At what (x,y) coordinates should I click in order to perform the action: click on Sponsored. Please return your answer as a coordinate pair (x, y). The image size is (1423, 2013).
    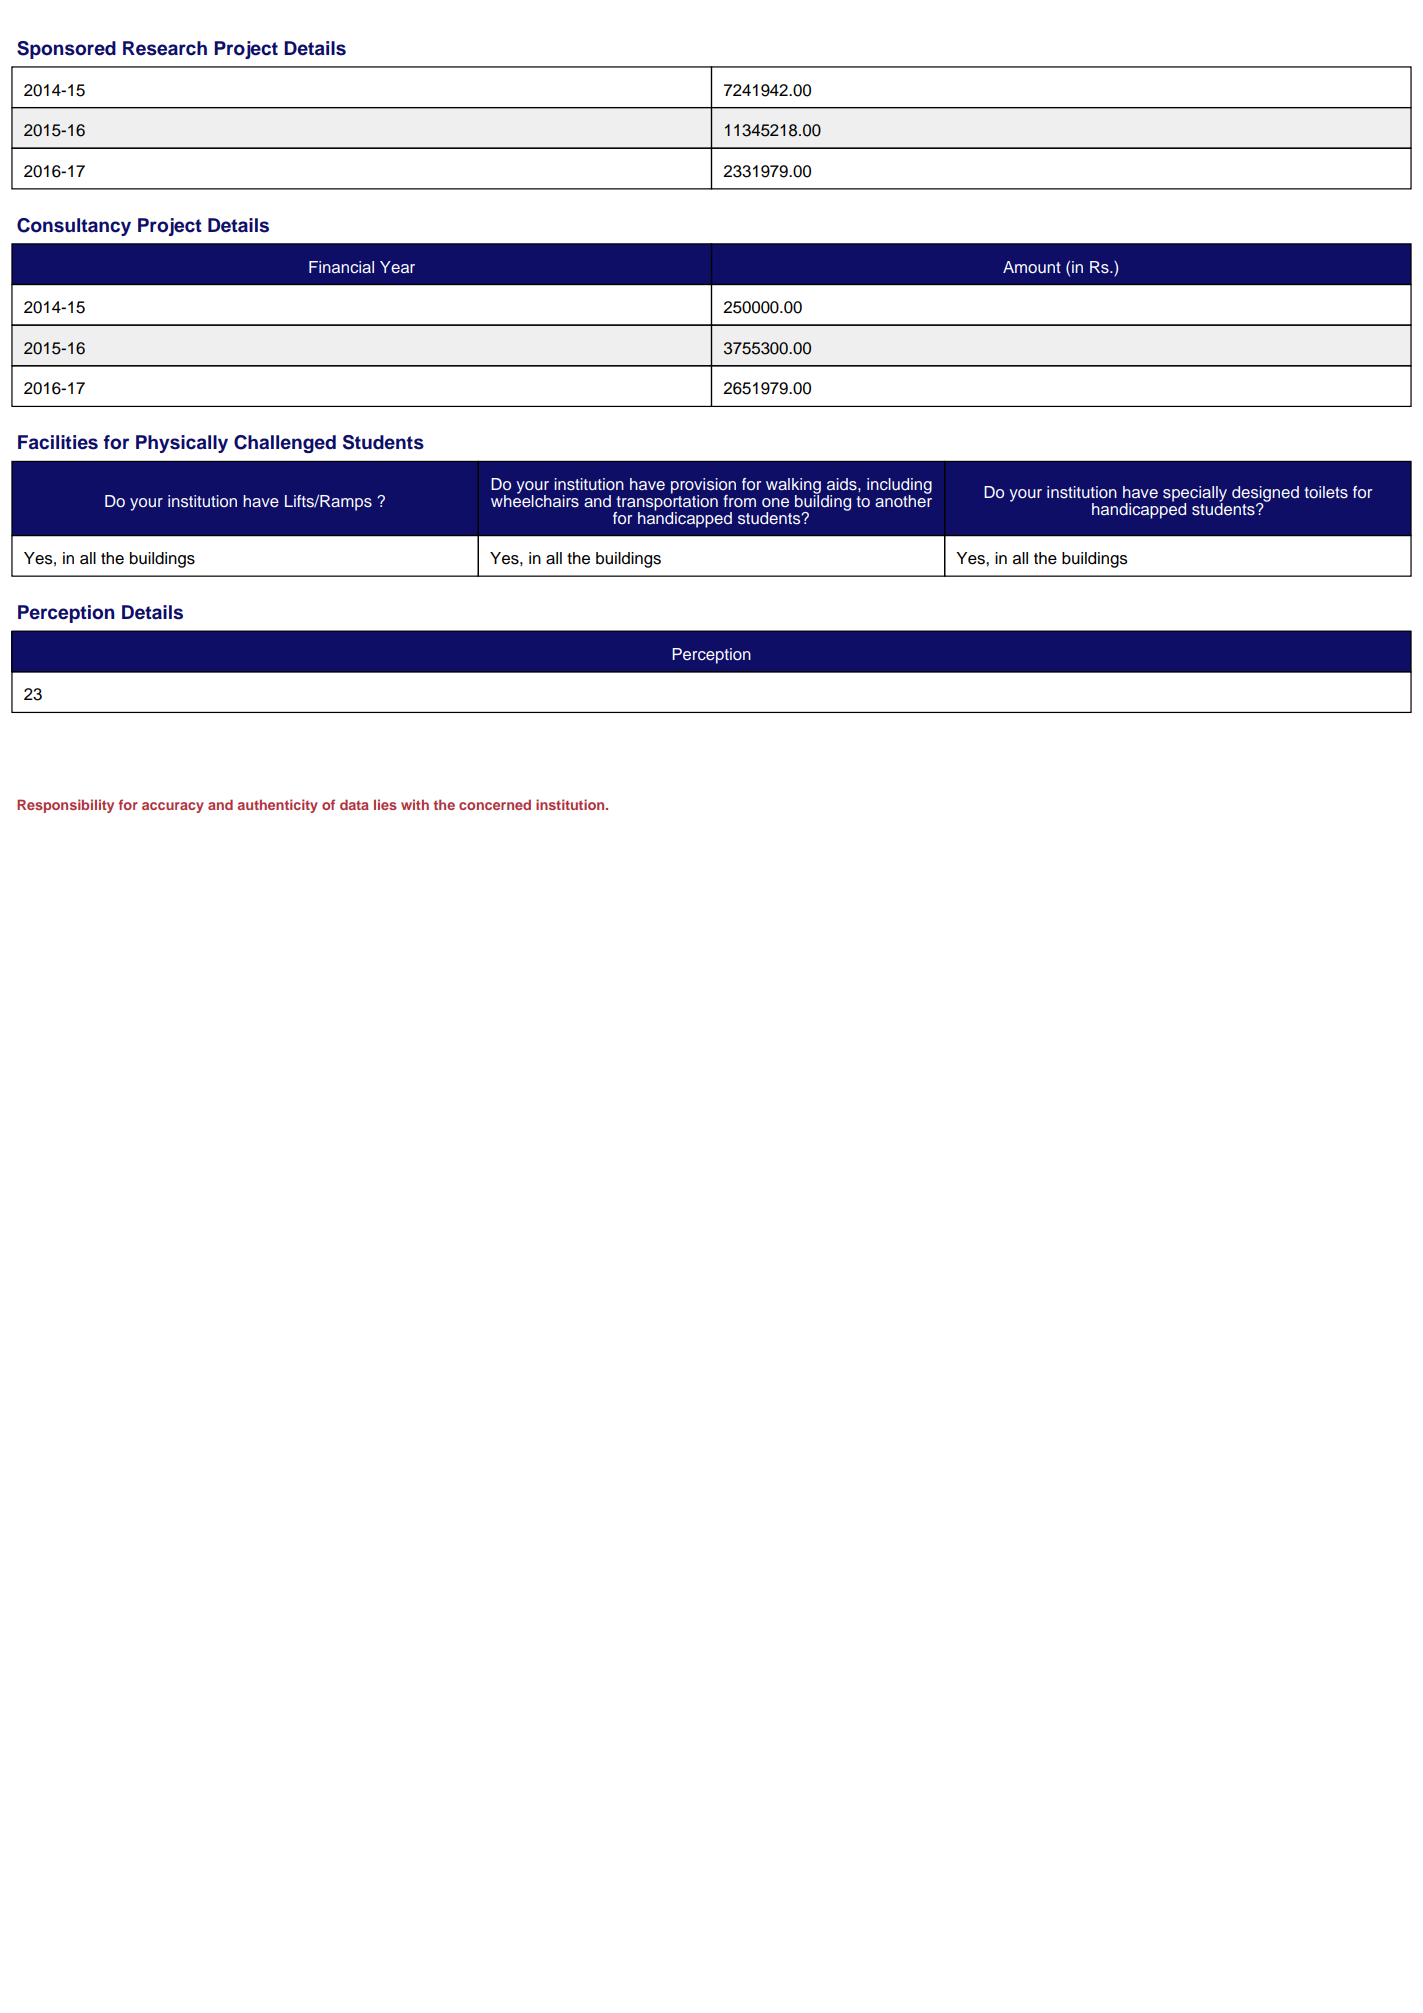
    Looking at the image, I should click on (66, 50).
